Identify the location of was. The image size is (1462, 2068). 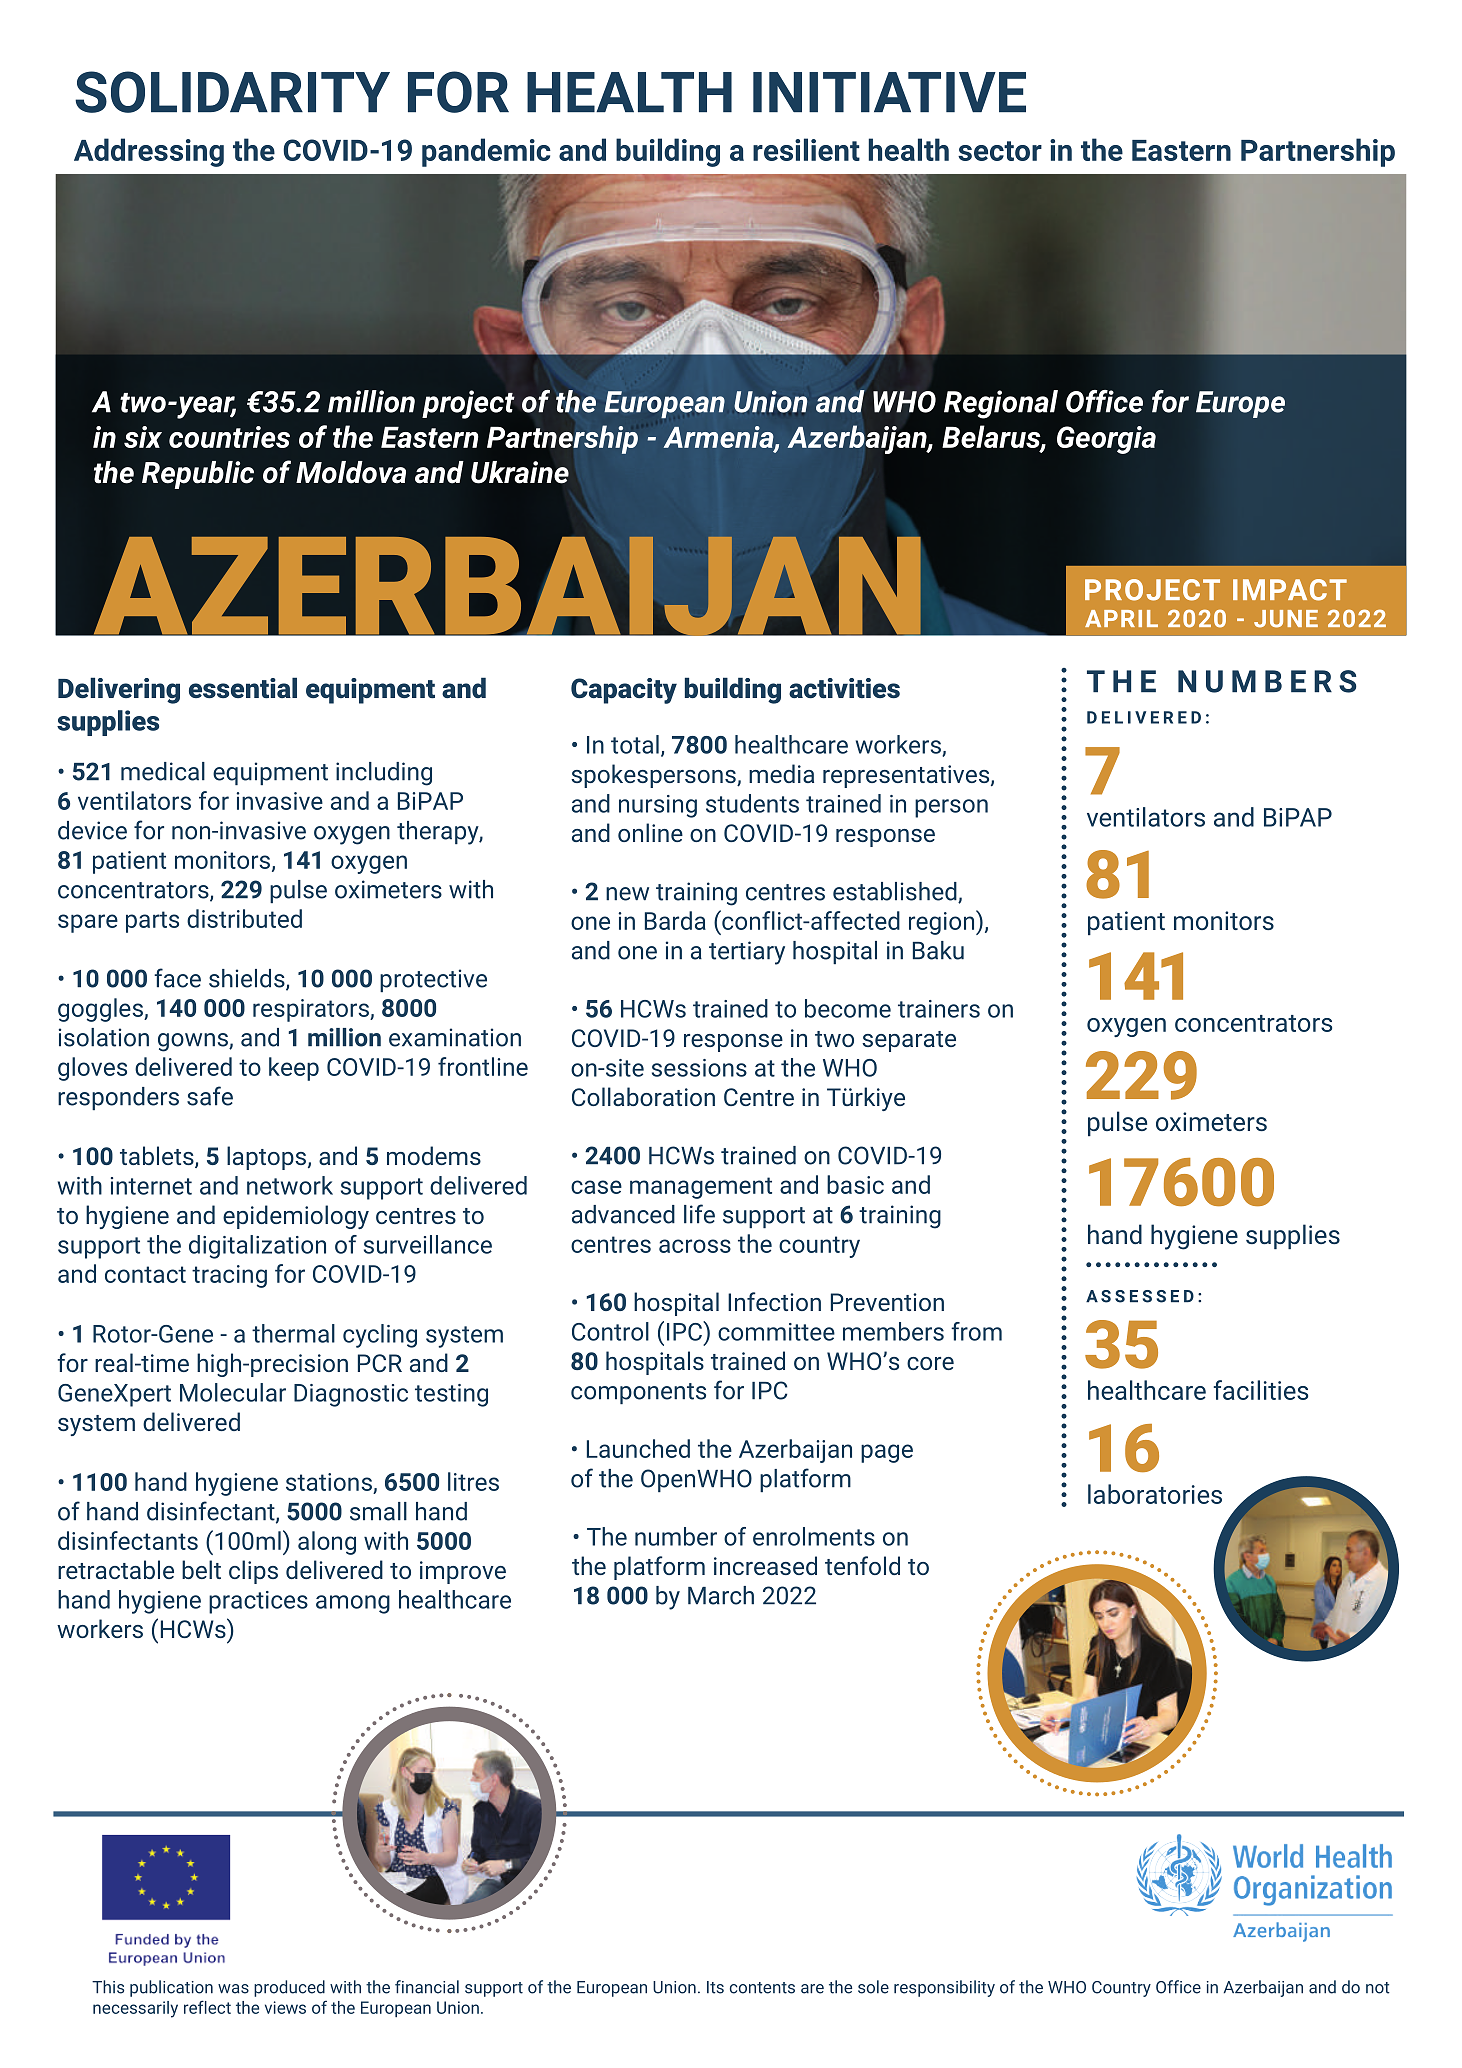
(233, 1989).
